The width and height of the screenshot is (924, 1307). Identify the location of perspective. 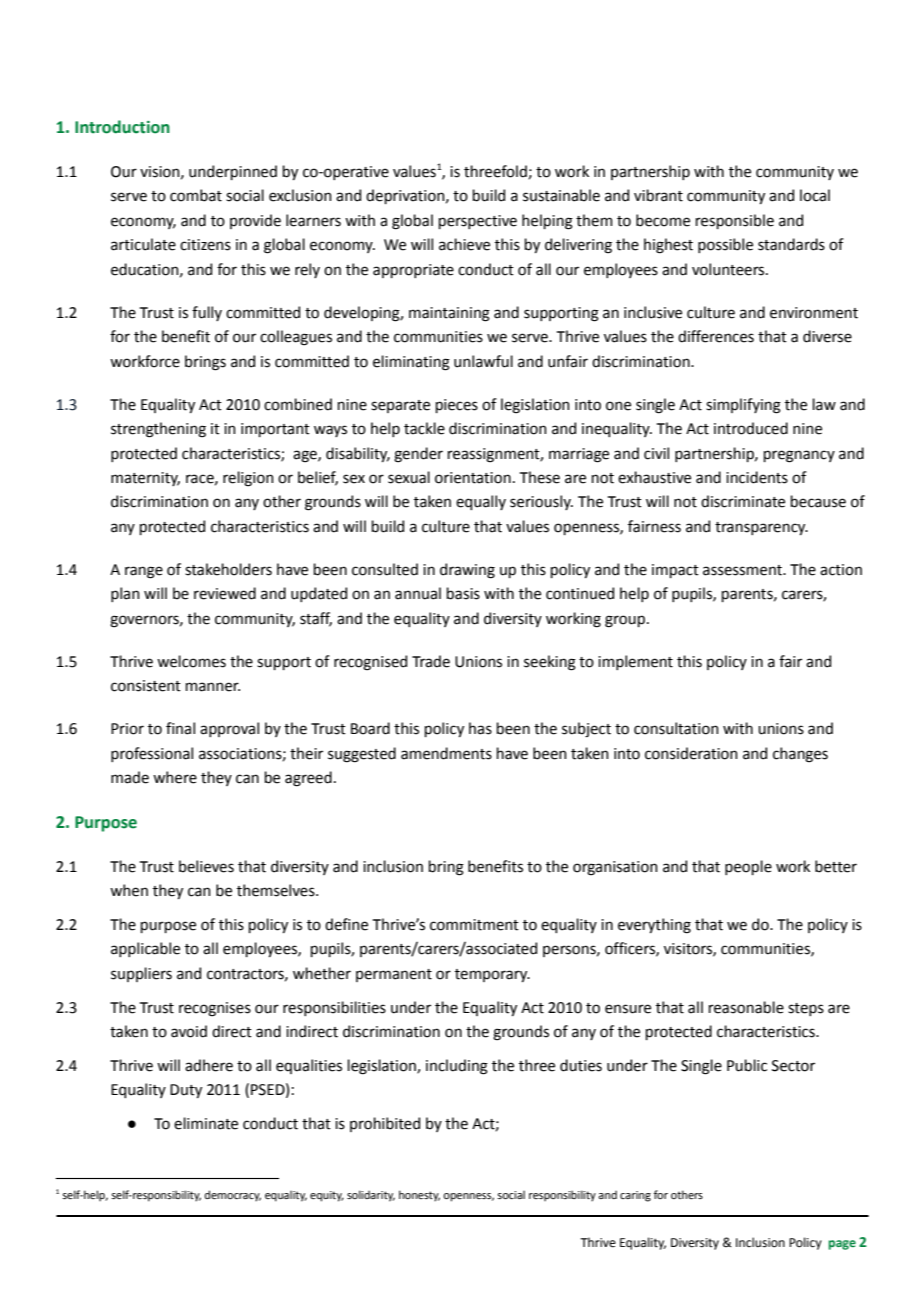
(478, 222).
